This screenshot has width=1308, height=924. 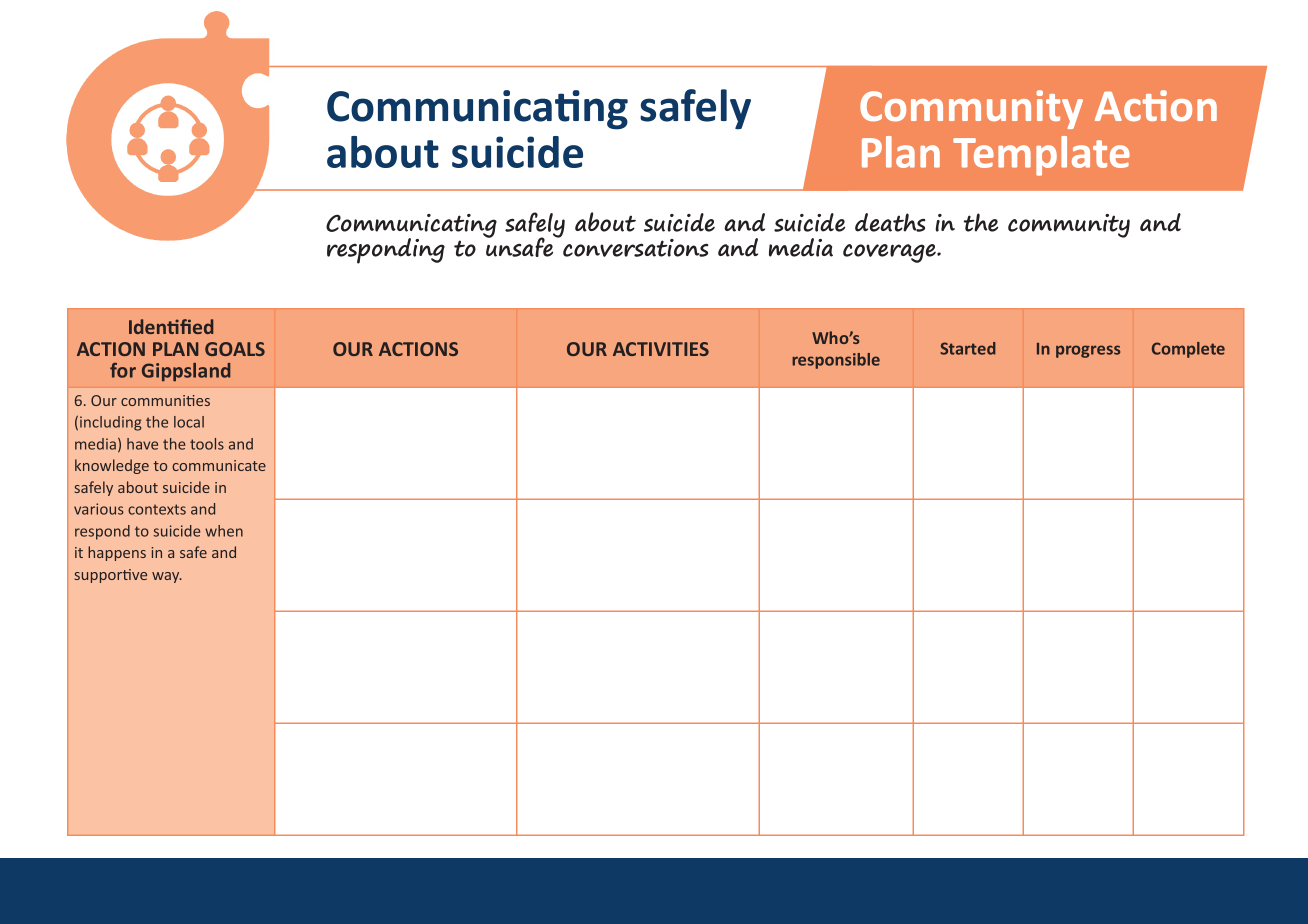 What do you see at coordinates (1041, 156) in the screenshot?
I see `Template` at bounding box center [1041, 156].
